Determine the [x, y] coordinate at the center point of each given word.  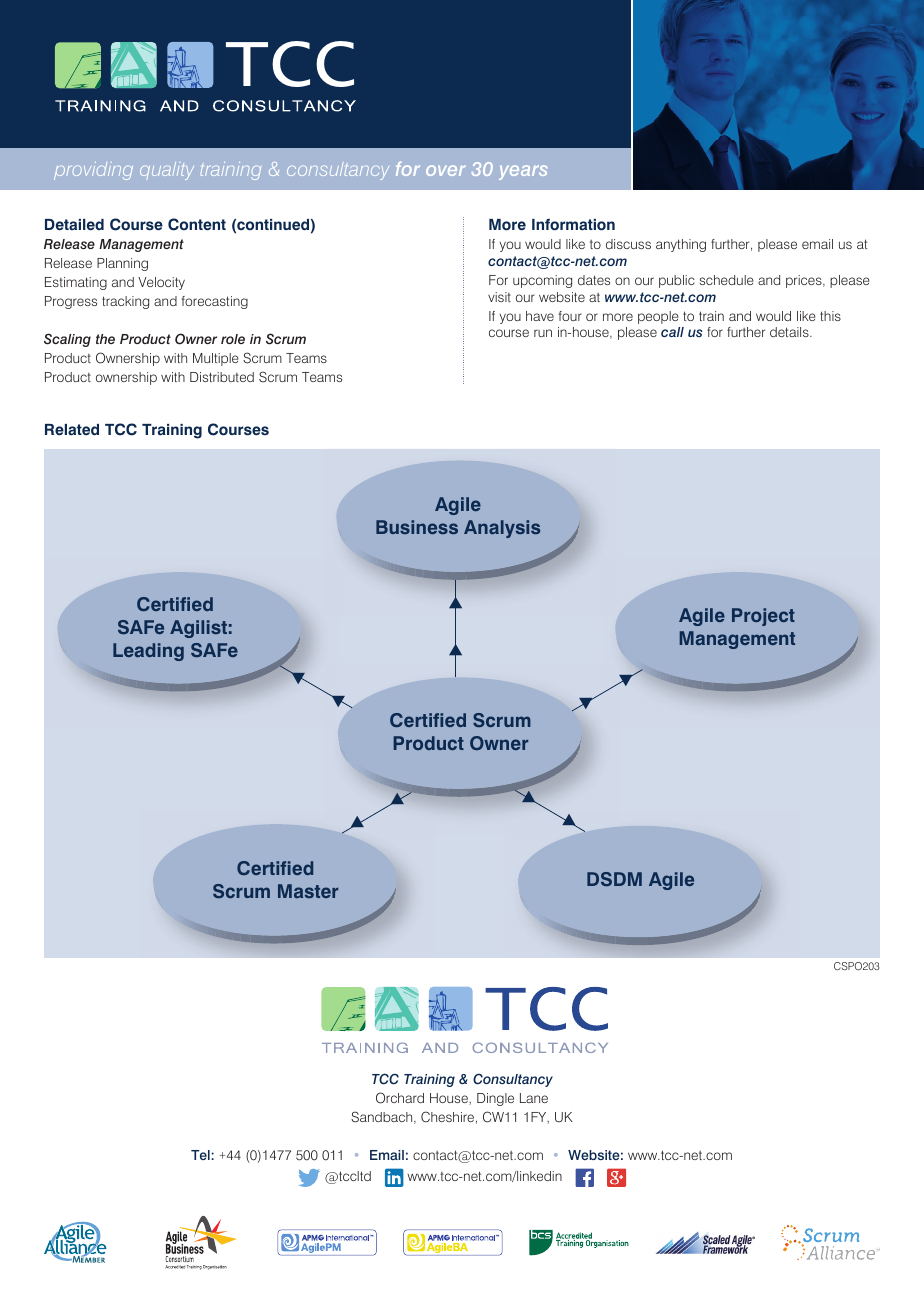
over [446, 170]
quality [167, 171]
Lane [534, 1098]
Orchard [400, 1098]
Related [72, 430]
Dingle [495, 1099]
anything [681, 245]
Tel [201, 1155]
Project [763, 617]
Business [417, 527]
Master [308, 891]
